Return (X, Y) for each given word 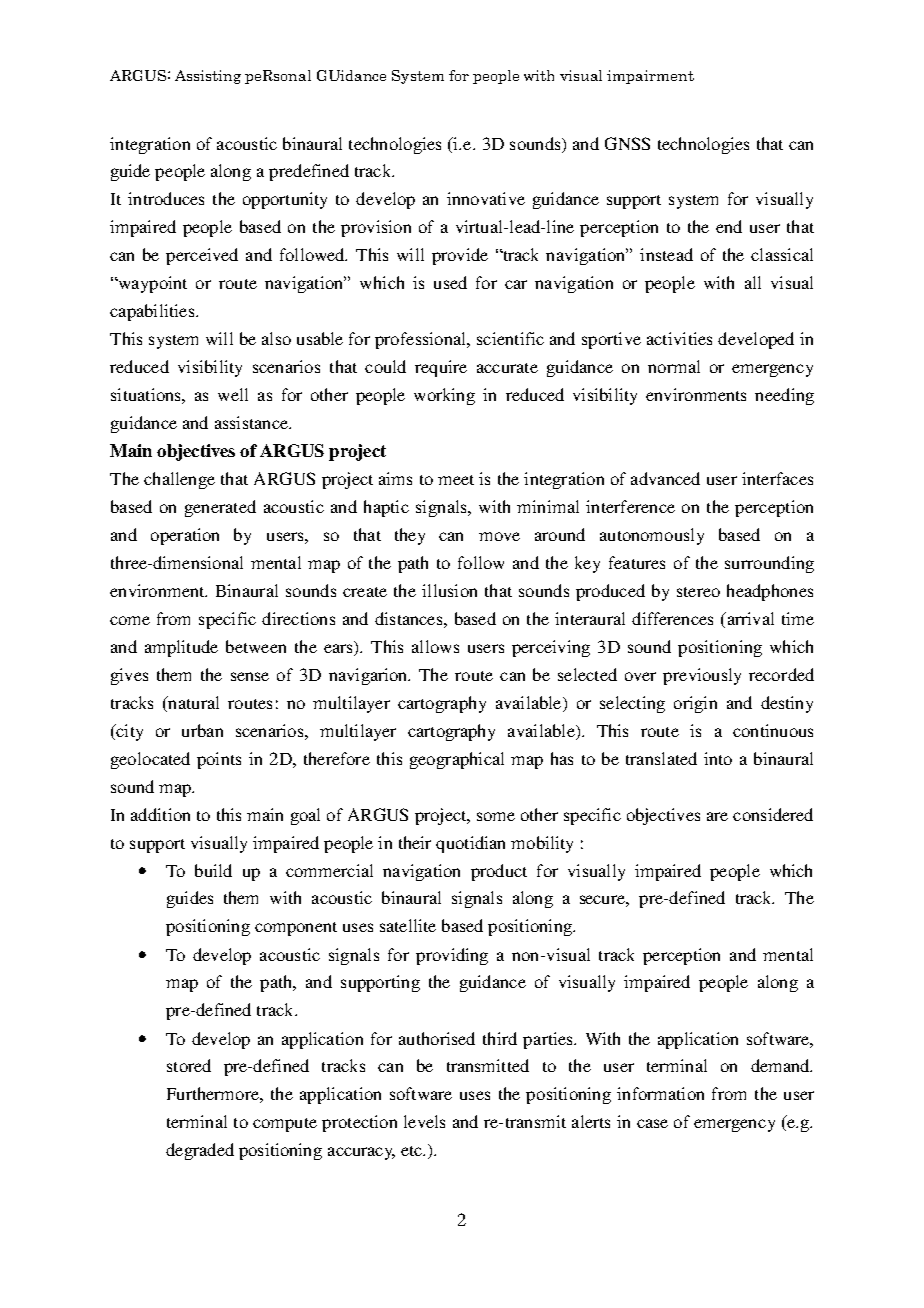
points (219, 760)
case (652, 1123)
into (718, 758)
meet (456, 480)
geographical (457, 760)
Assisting (208, 77)
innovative (486, 198)
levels (424, 1121)
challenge (179, 480)
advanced (665, 478)
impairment (650, 77)
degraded (200, 1151)
